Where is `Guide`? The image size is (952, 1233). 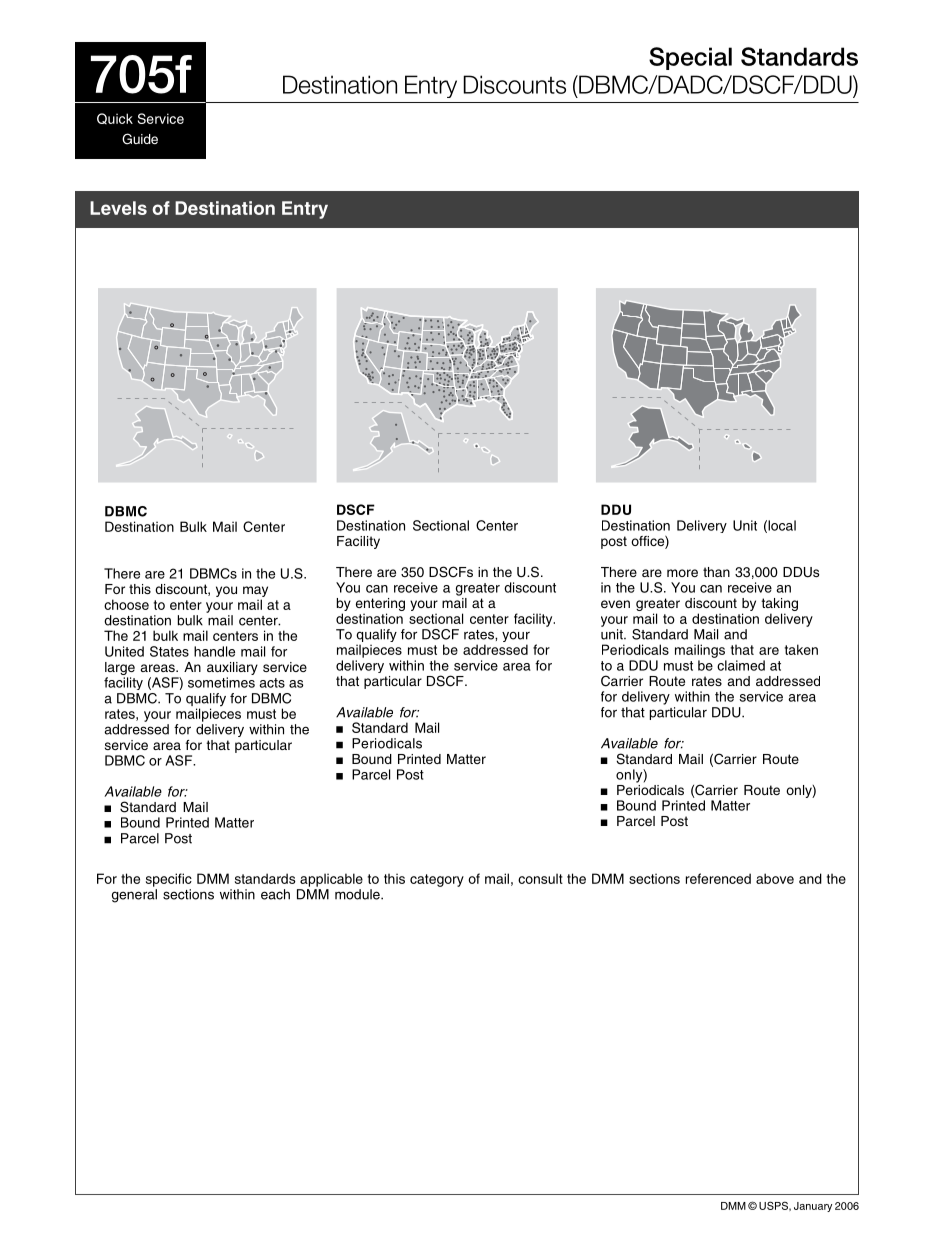
Guide is located at coordinates (140, 139).
